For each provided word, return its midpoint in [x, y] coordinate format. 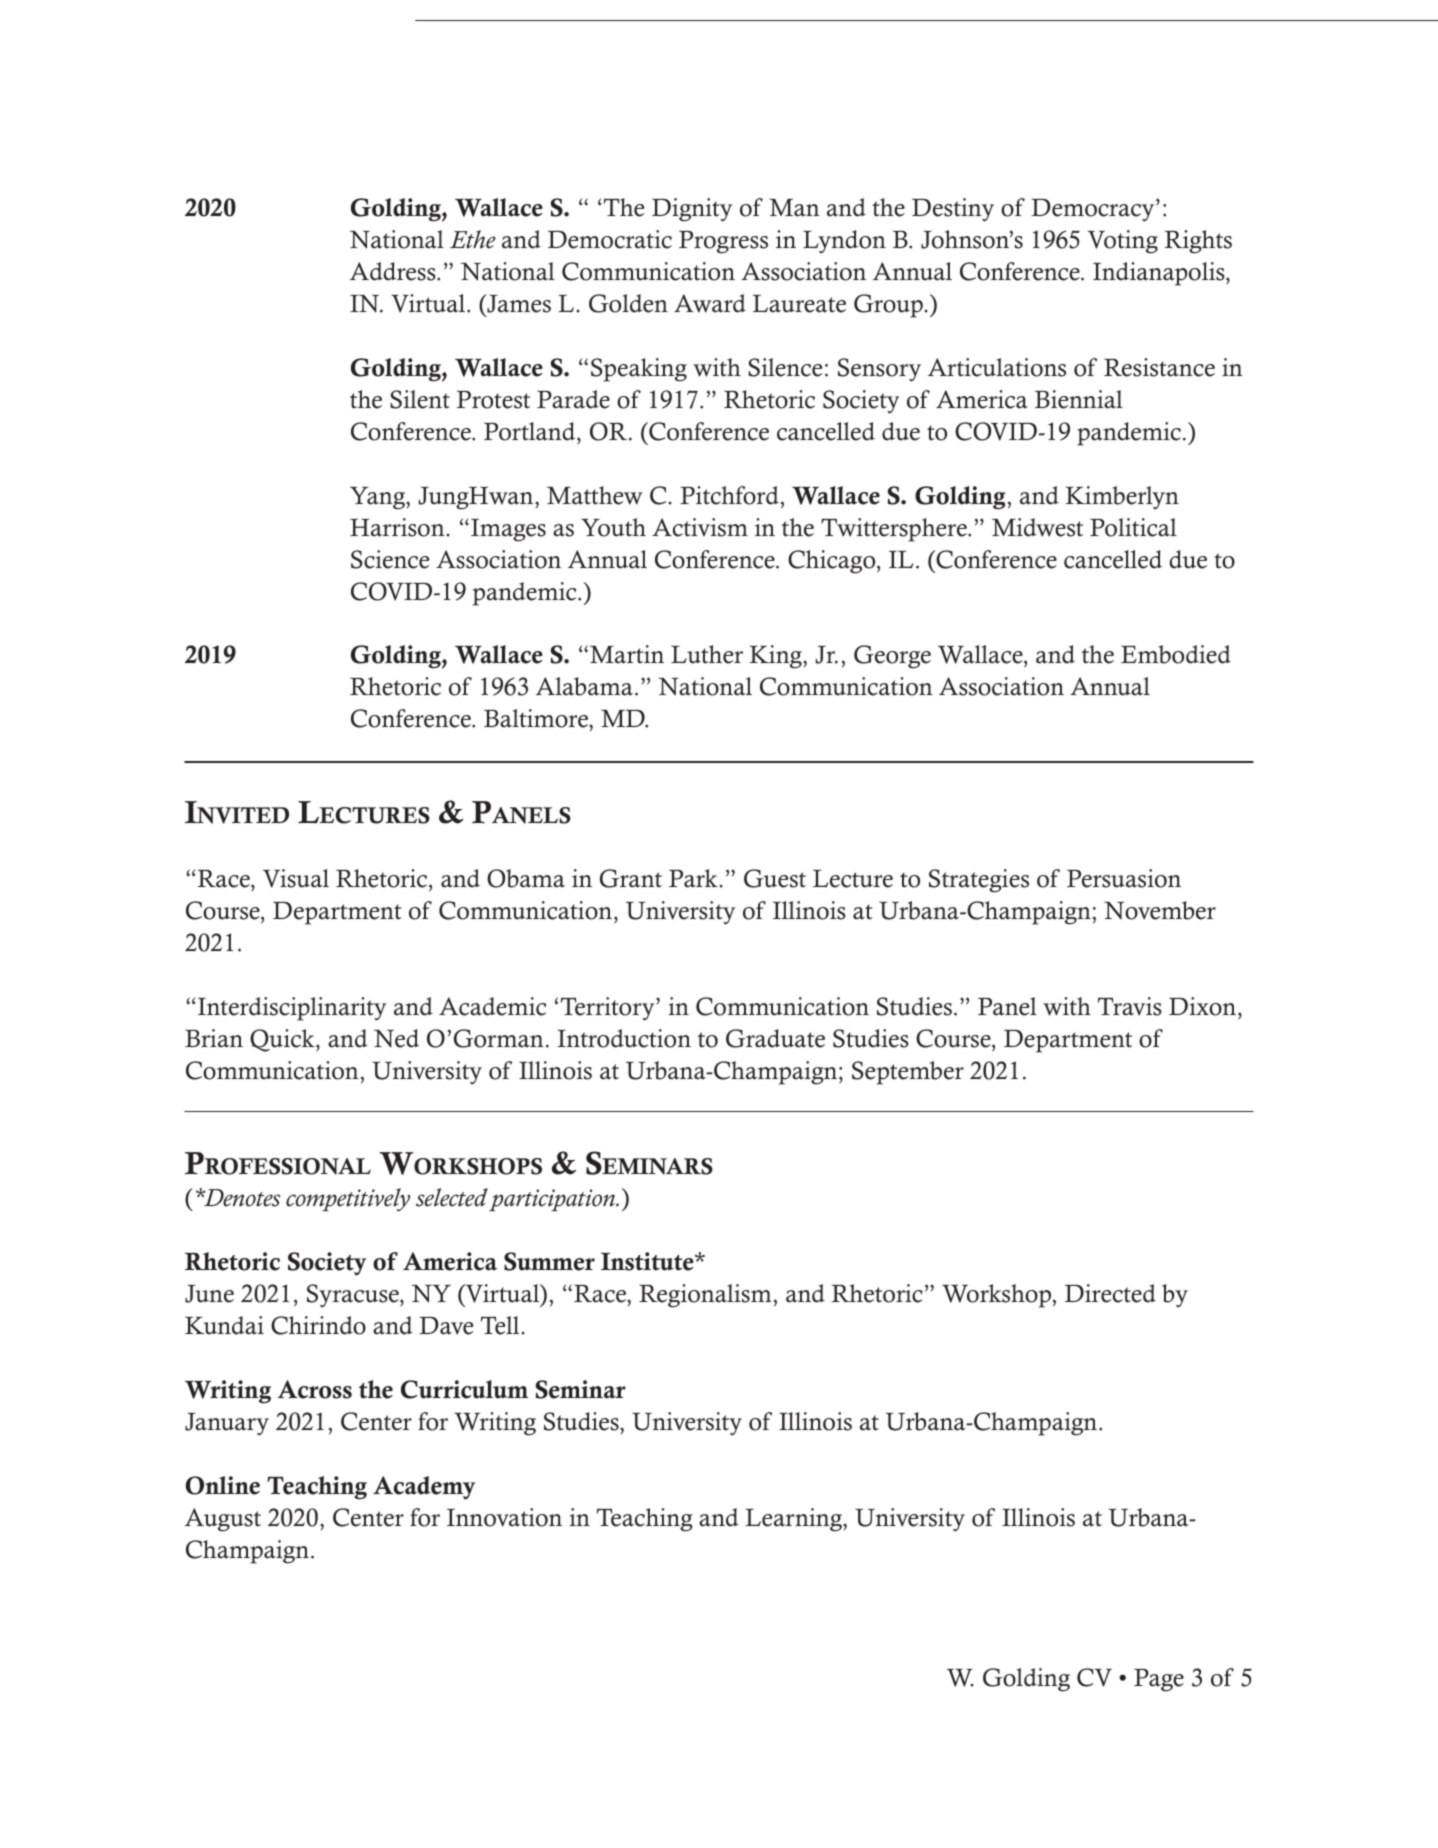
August [223, 1520]
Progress [723, 242]
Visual [296, 878]
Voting [1123, 242]
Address [394, 271]
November [1160, 910]
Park [693, 878]
